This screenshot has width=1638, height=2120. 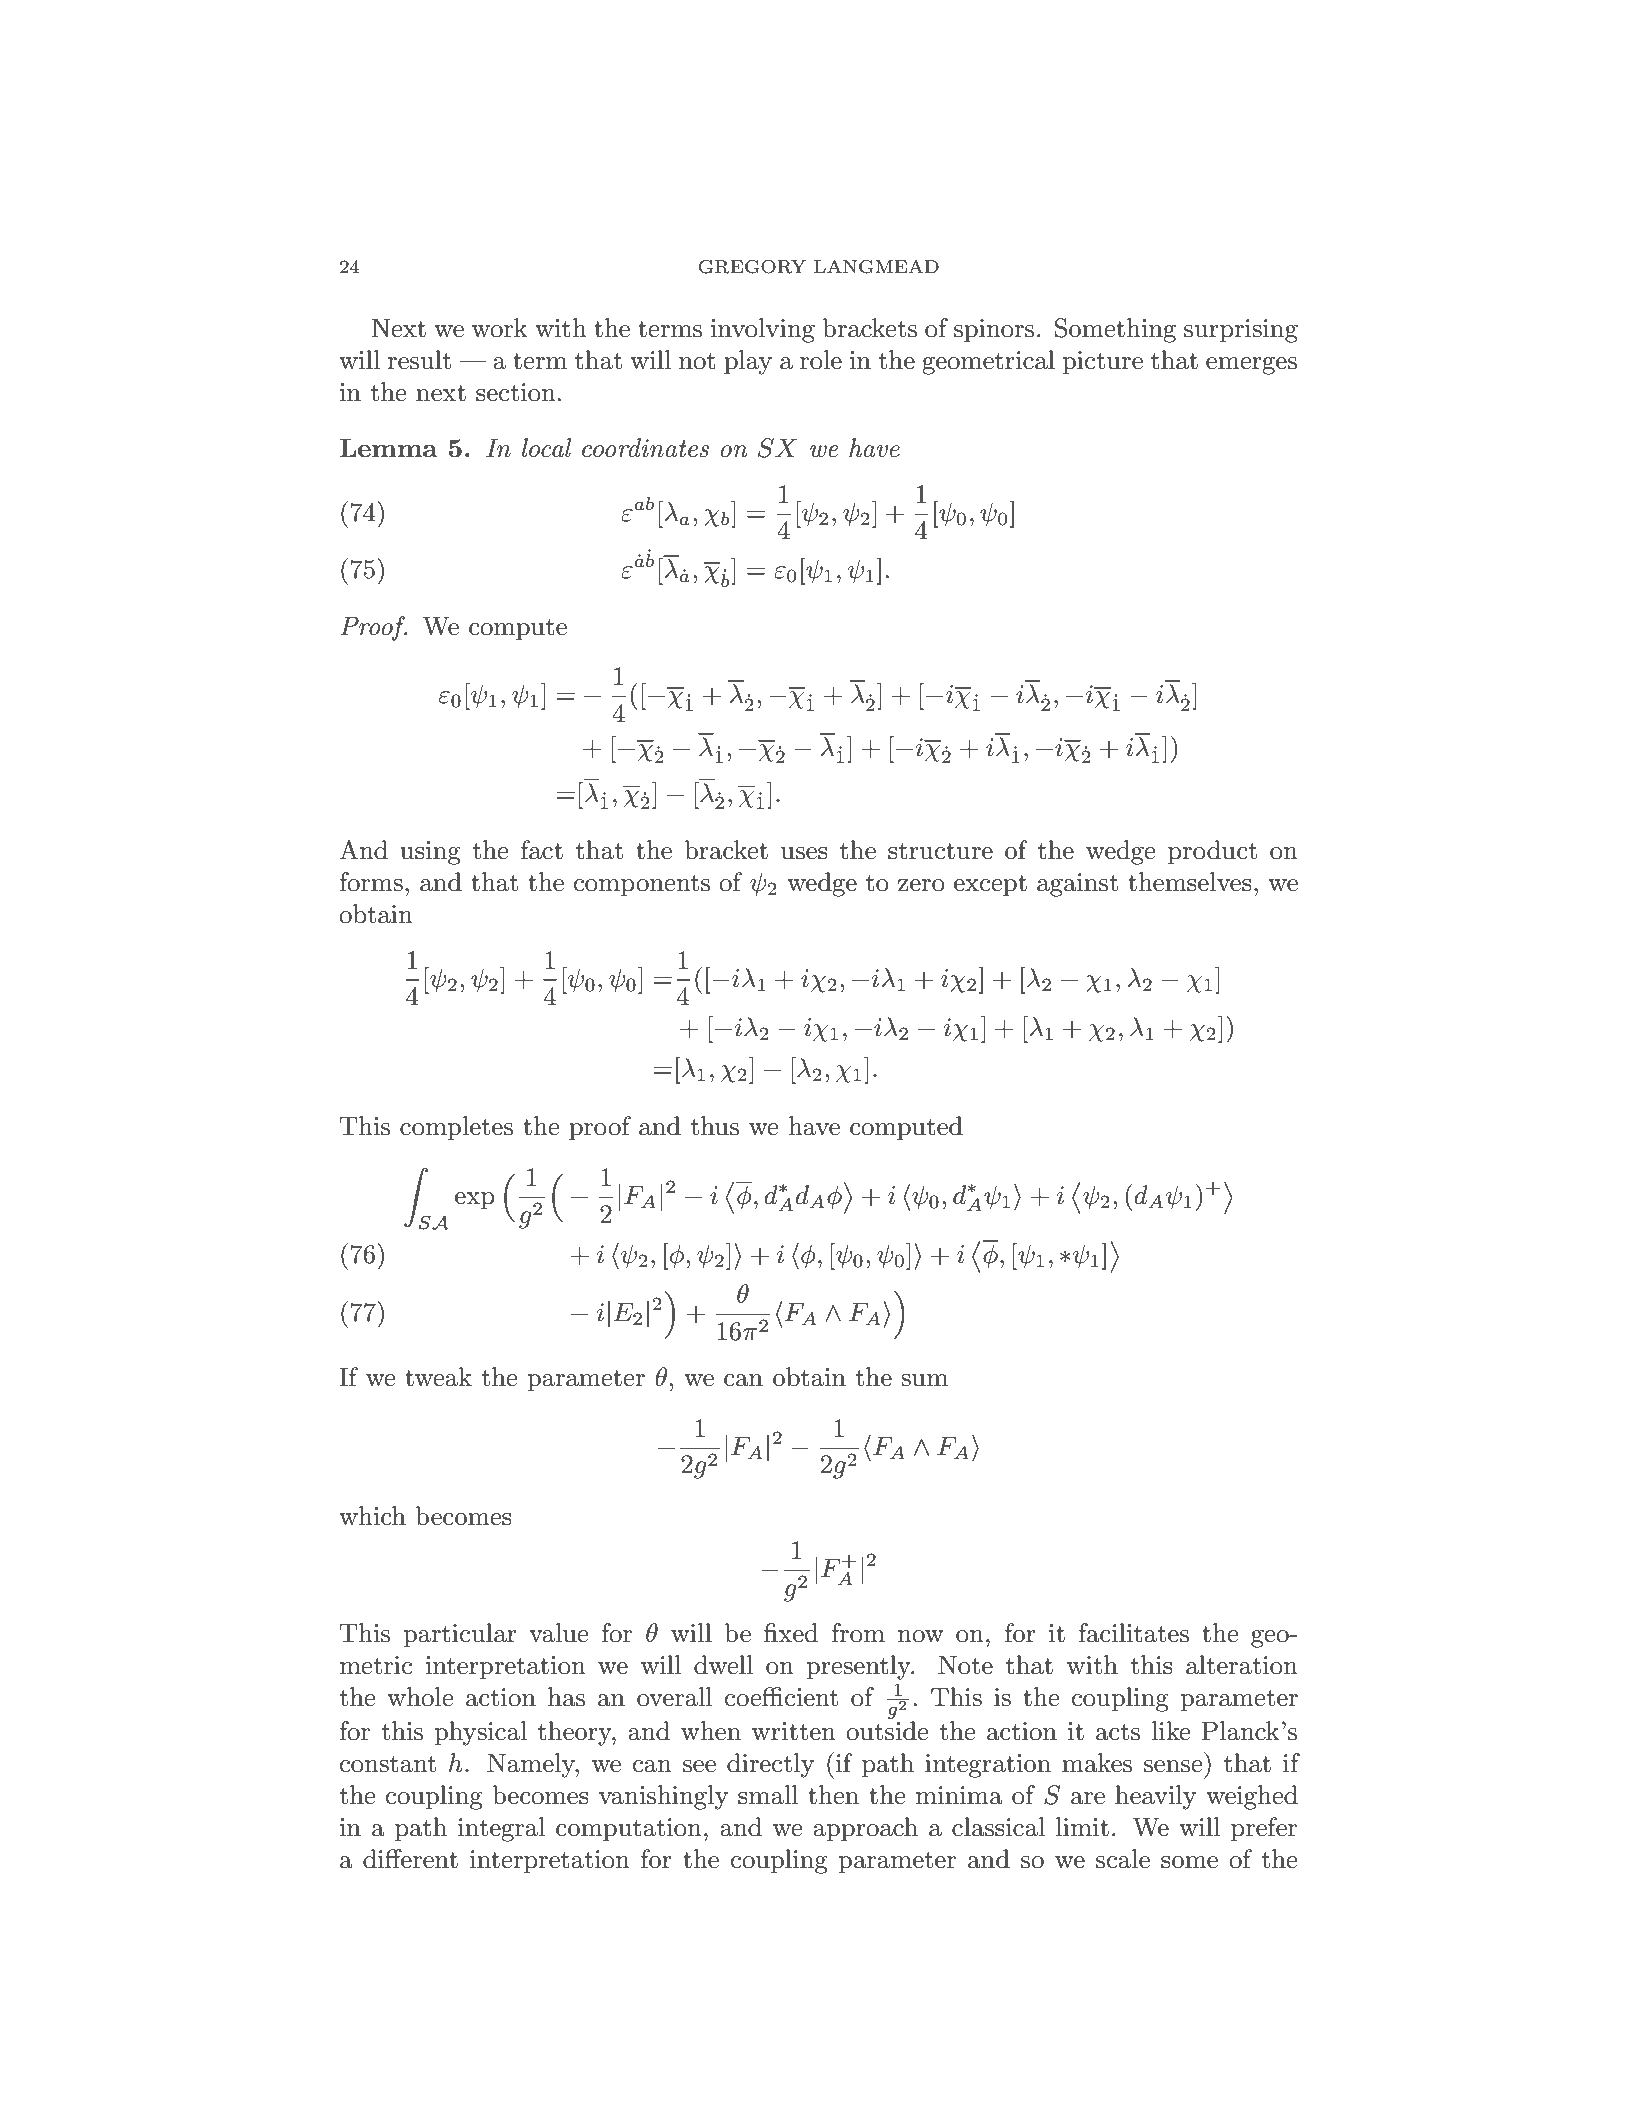 What do you see at coordinates (438, 1377) in the screenshot?
I see `tweak` at bounding box center [438, 1377].
